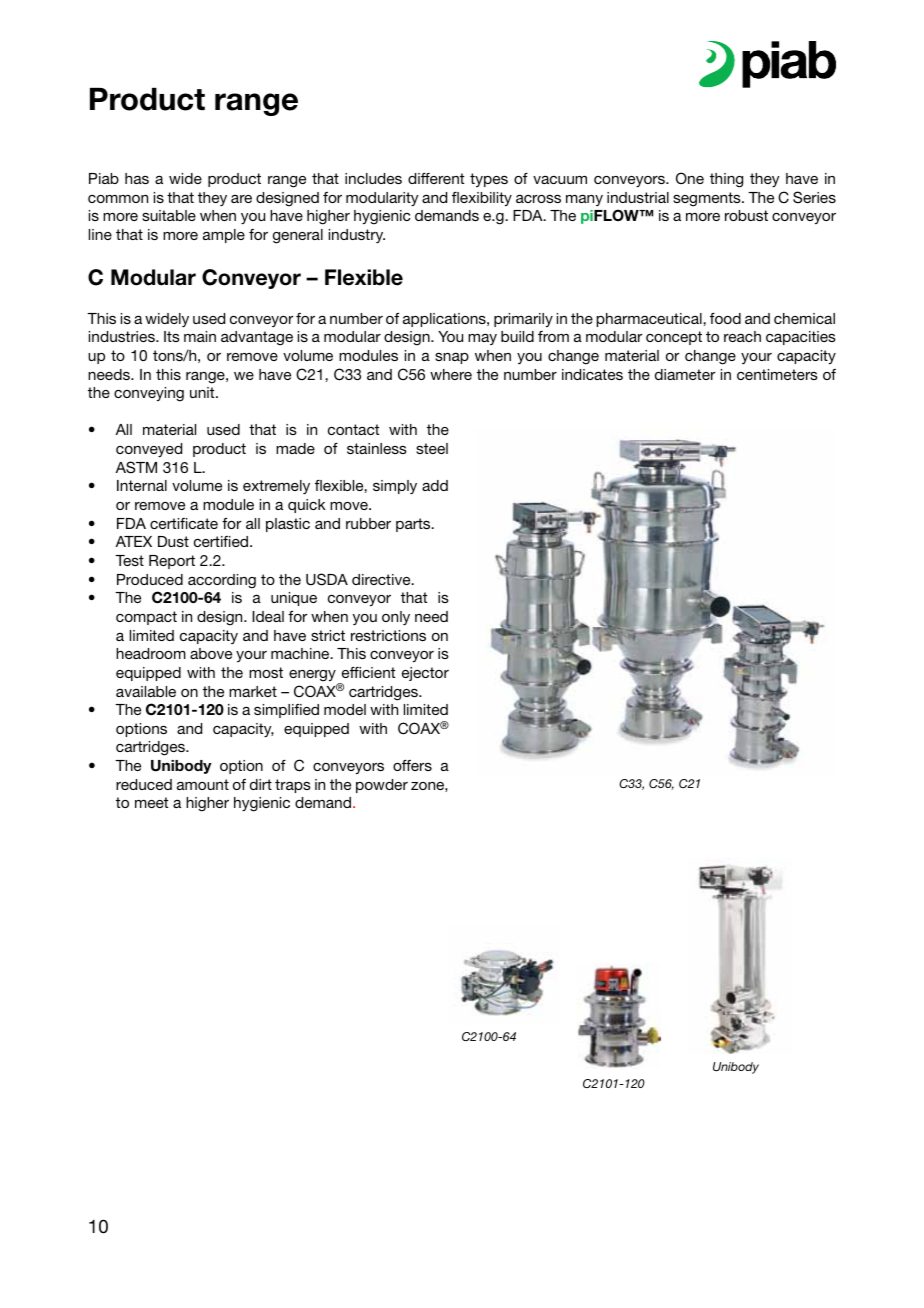 This screenshot has width=924, height=1308. What do you see at coordinates (708, 199) in the screenshot?
I see `segments` at bounding box center [708, 199].
